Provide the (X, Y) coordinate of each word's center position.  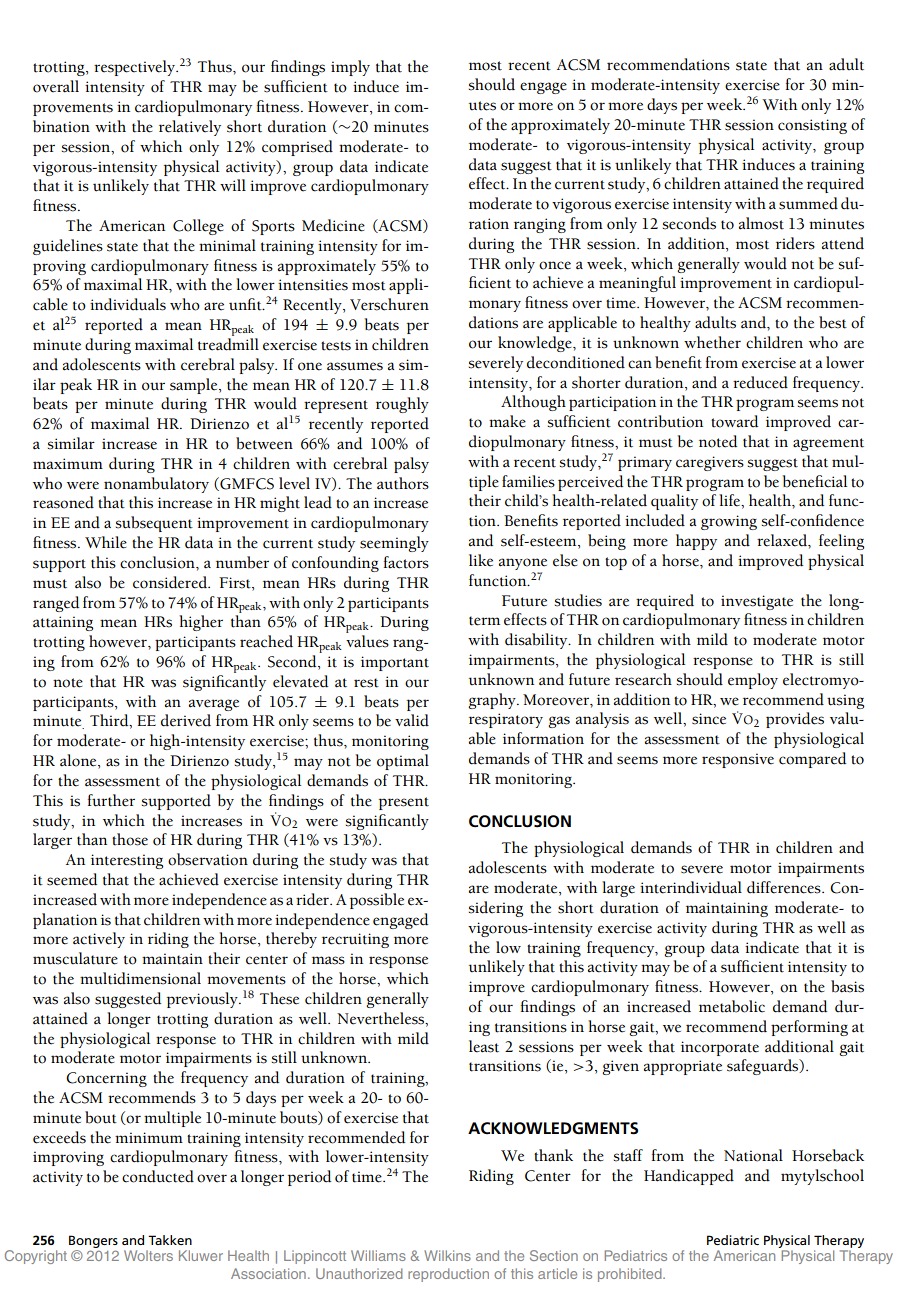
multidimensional (140, 978)
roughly (402, 405)
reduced (760, 382)
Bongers (93, 1241)
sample (195, 386)
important (395, 663)
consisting (812, 126)
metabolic (732, 1006)
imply (350, 68)
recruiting (355, 940)
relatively (190, 128)
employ (753, 681)
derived (186, 720)
